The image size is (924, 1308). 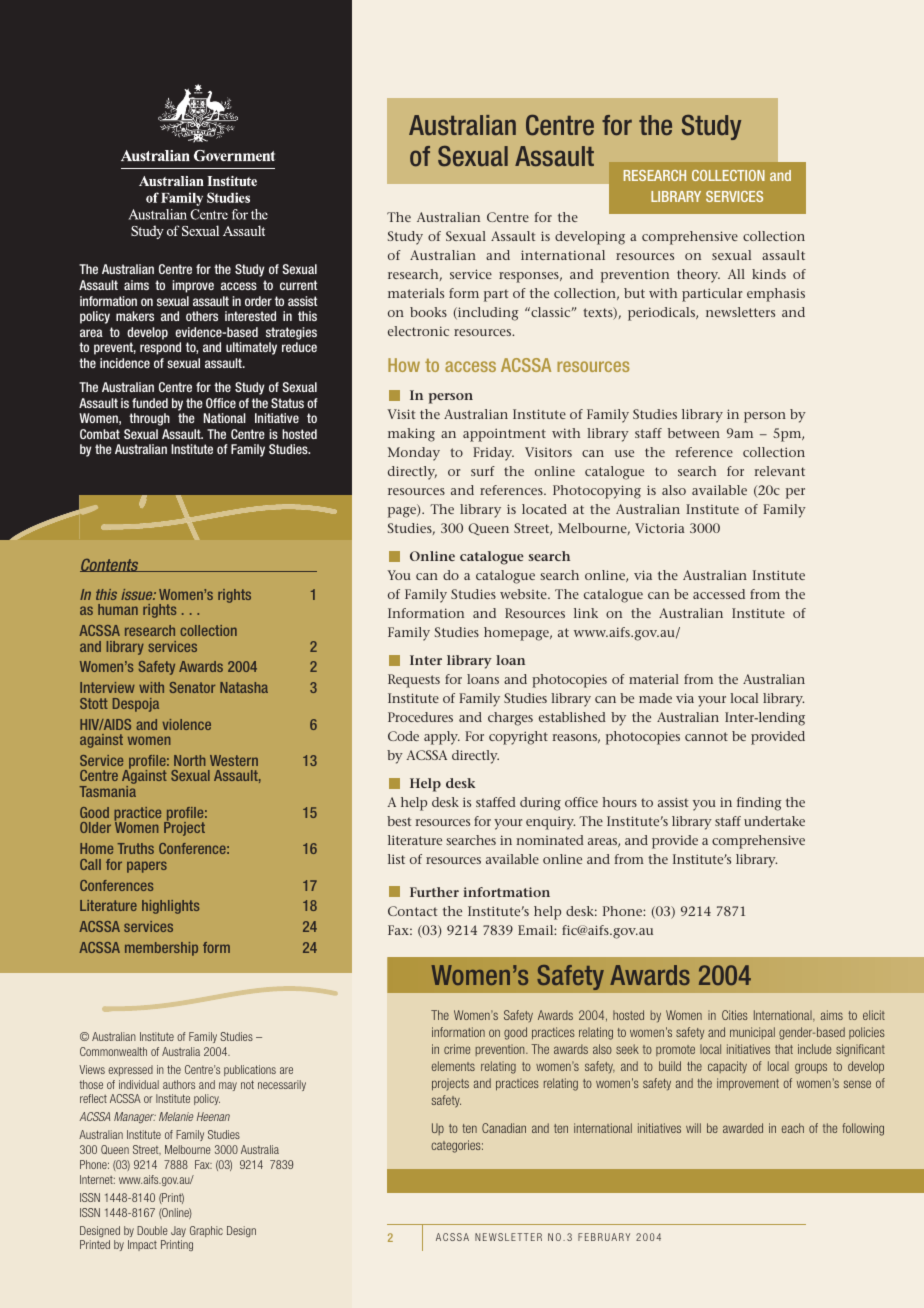 What do you see at coordinates (524, 594) in the screenshot?
I see `website` at bounding box center [524, 594].
